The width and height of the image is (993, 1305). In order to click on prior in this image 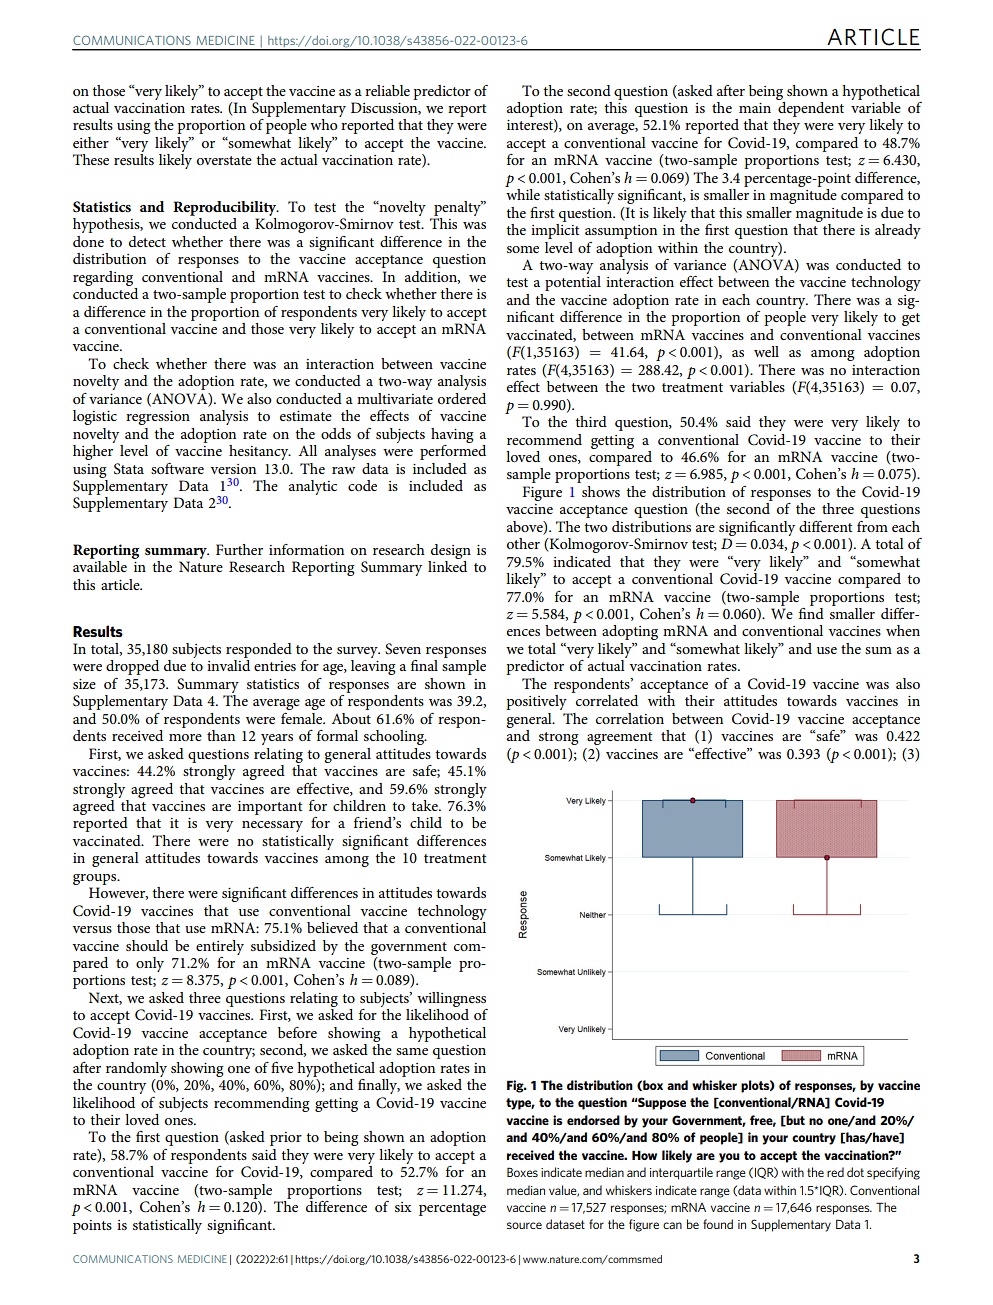, I will do `click(286, 1139)`.
